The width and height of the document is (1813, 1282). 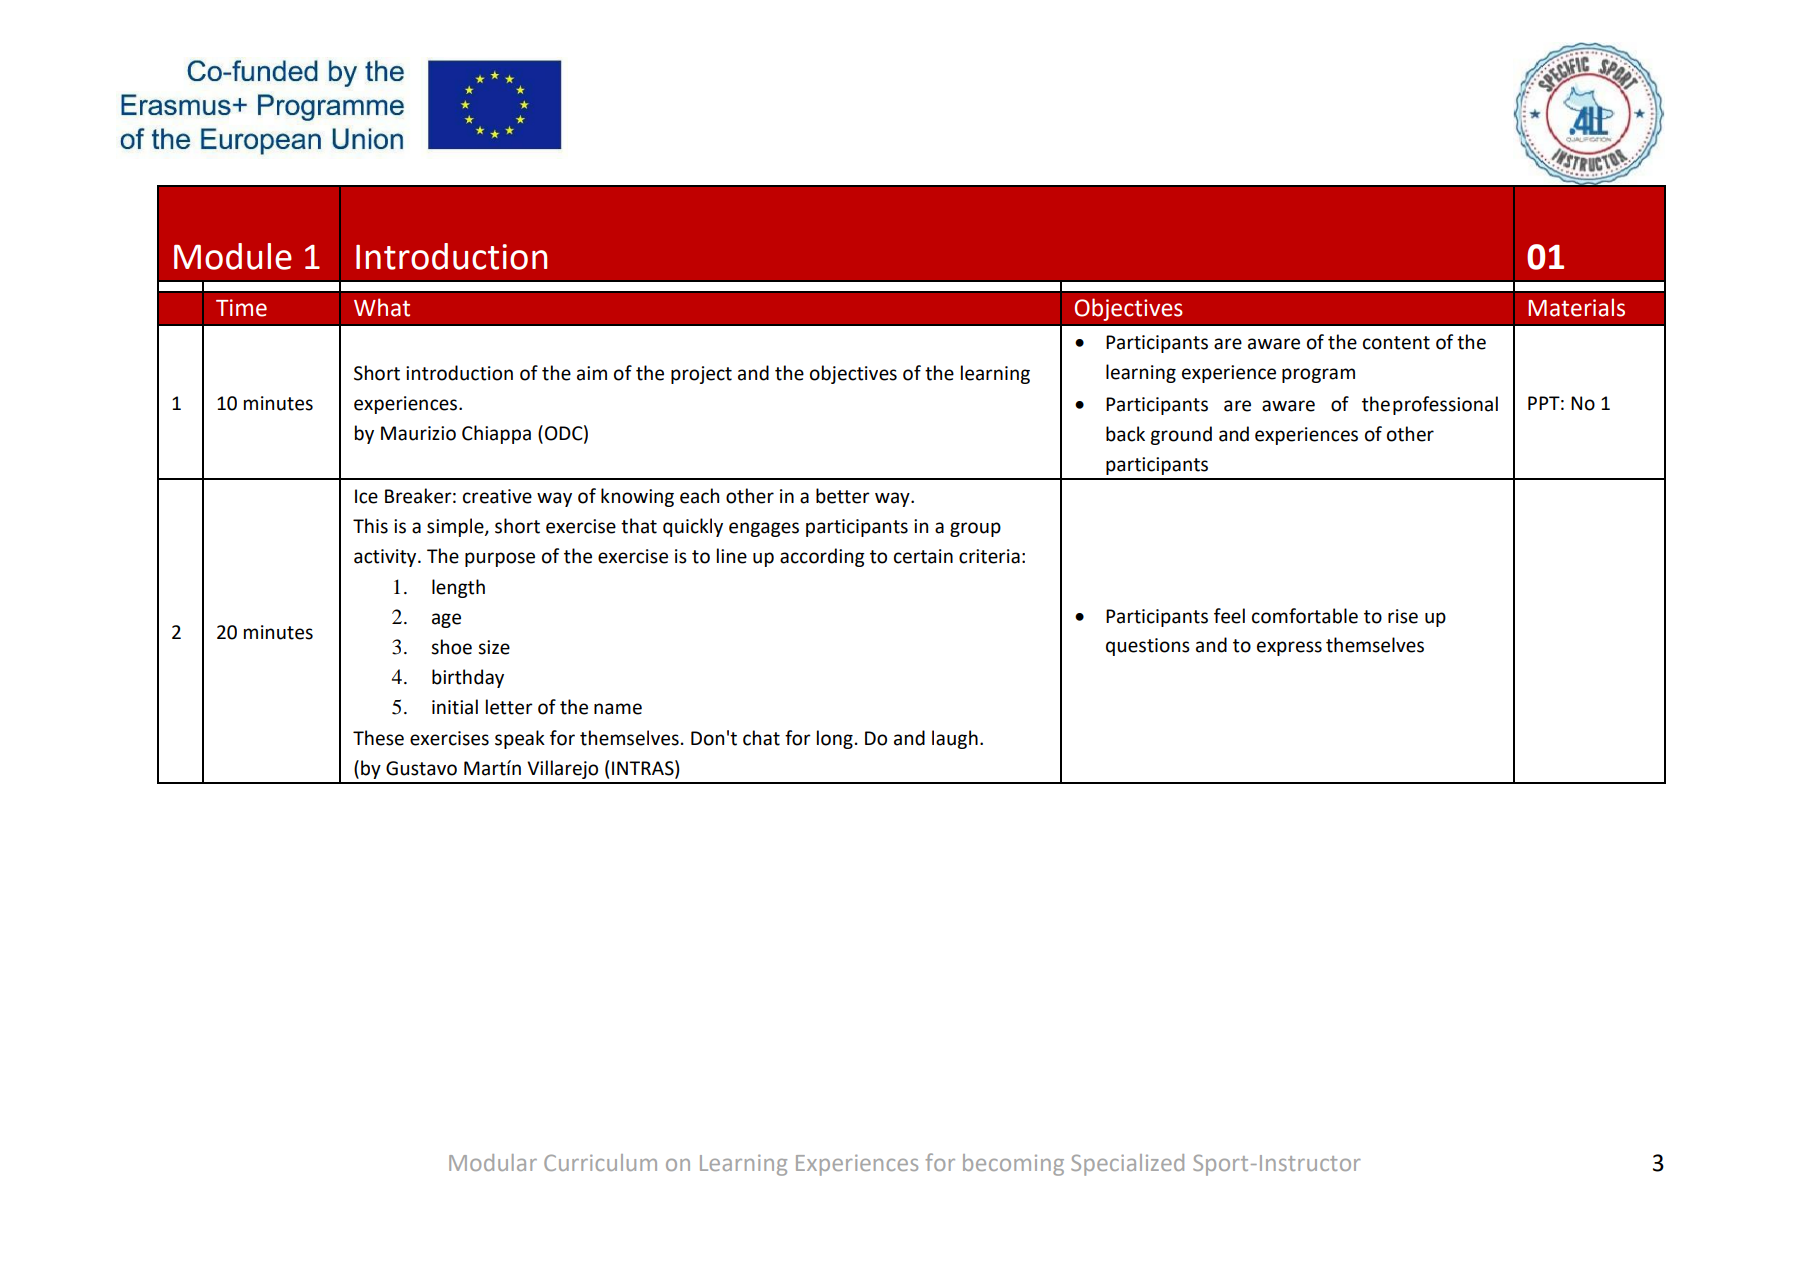 What do you see at coordinates (382, 307) in the document?
I see `What` at bounding box center [382, 307].
